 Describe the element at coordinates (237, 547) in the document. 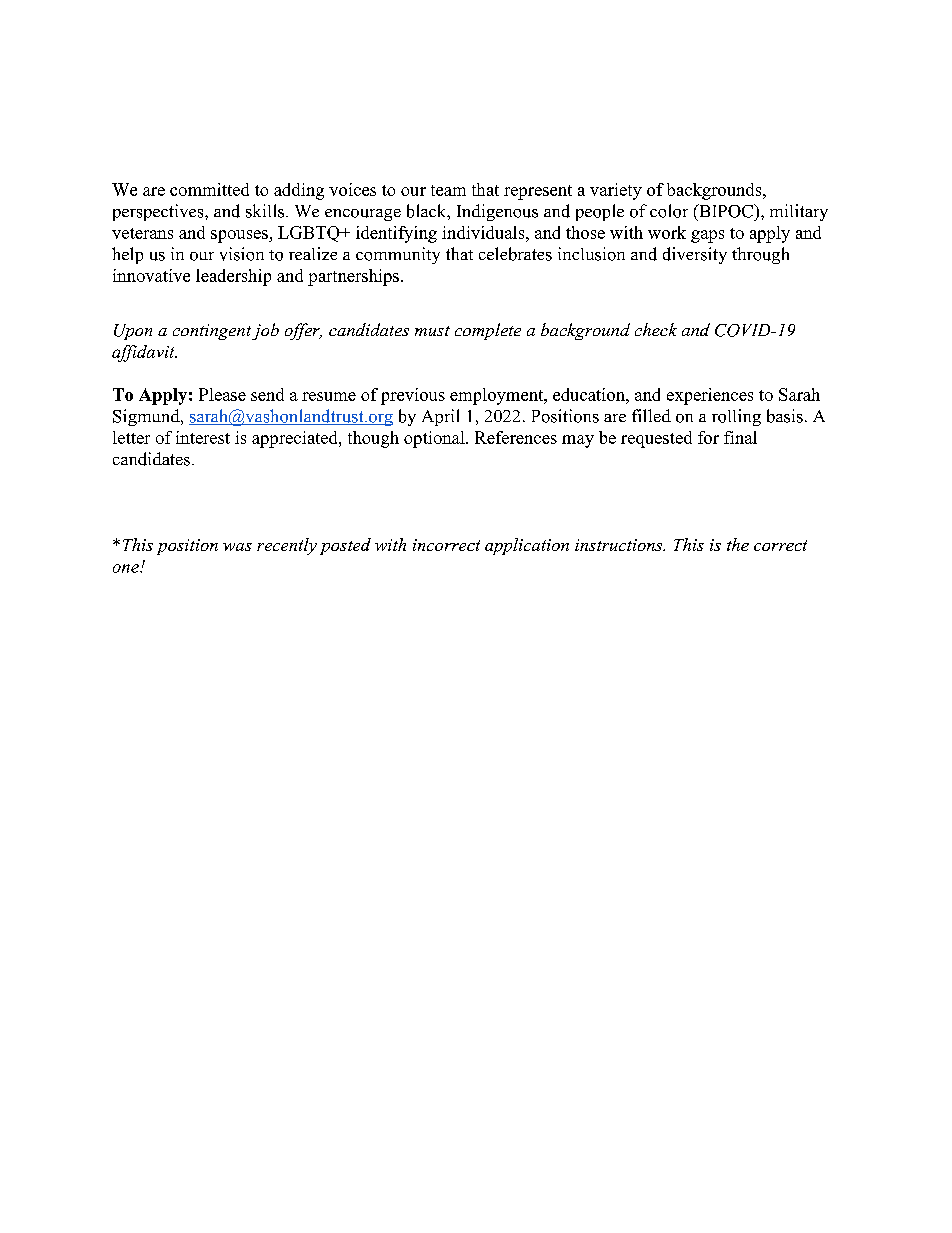

I see `was` at that location.
